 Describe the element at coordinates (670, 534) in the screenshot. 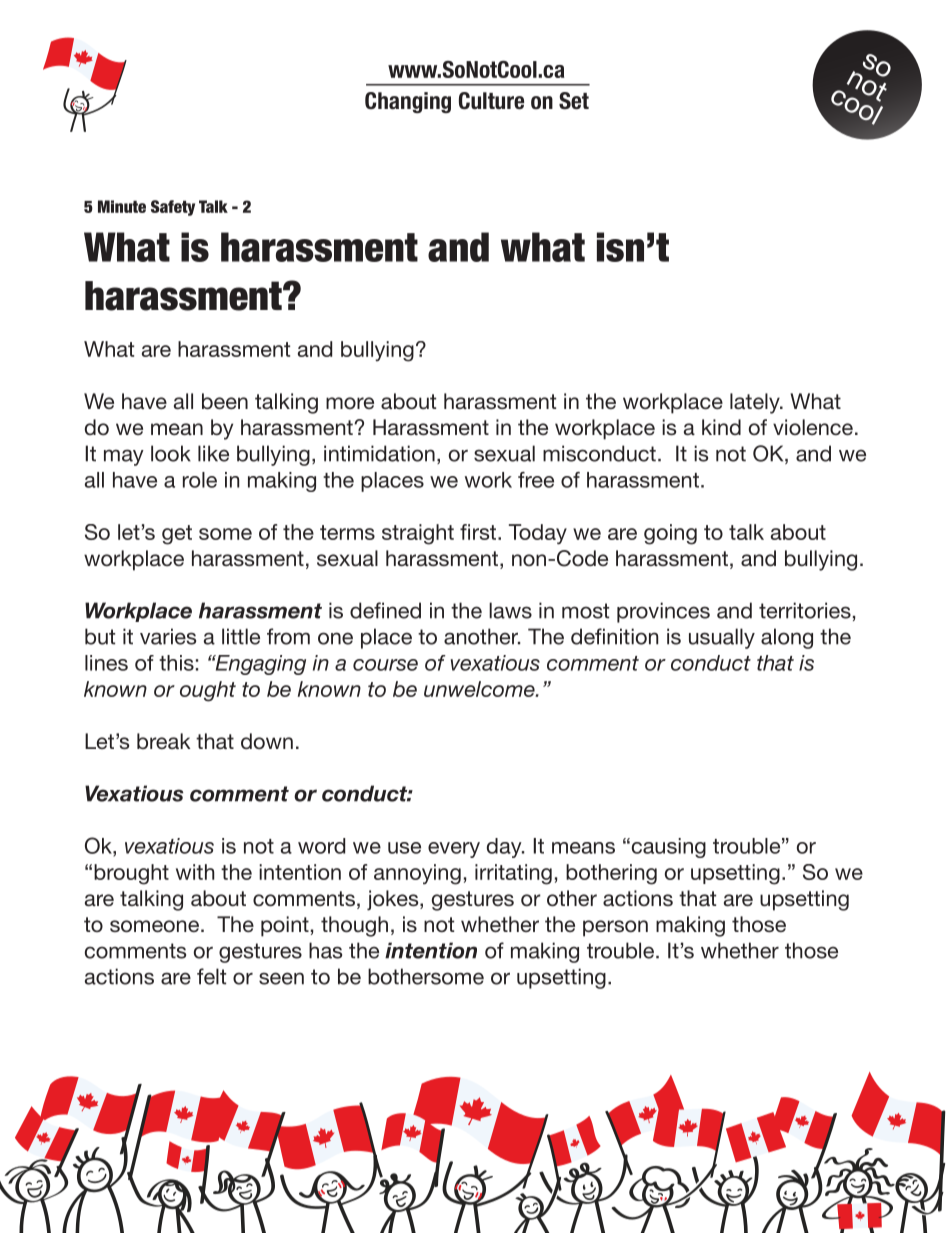

I see `going` at that location.
